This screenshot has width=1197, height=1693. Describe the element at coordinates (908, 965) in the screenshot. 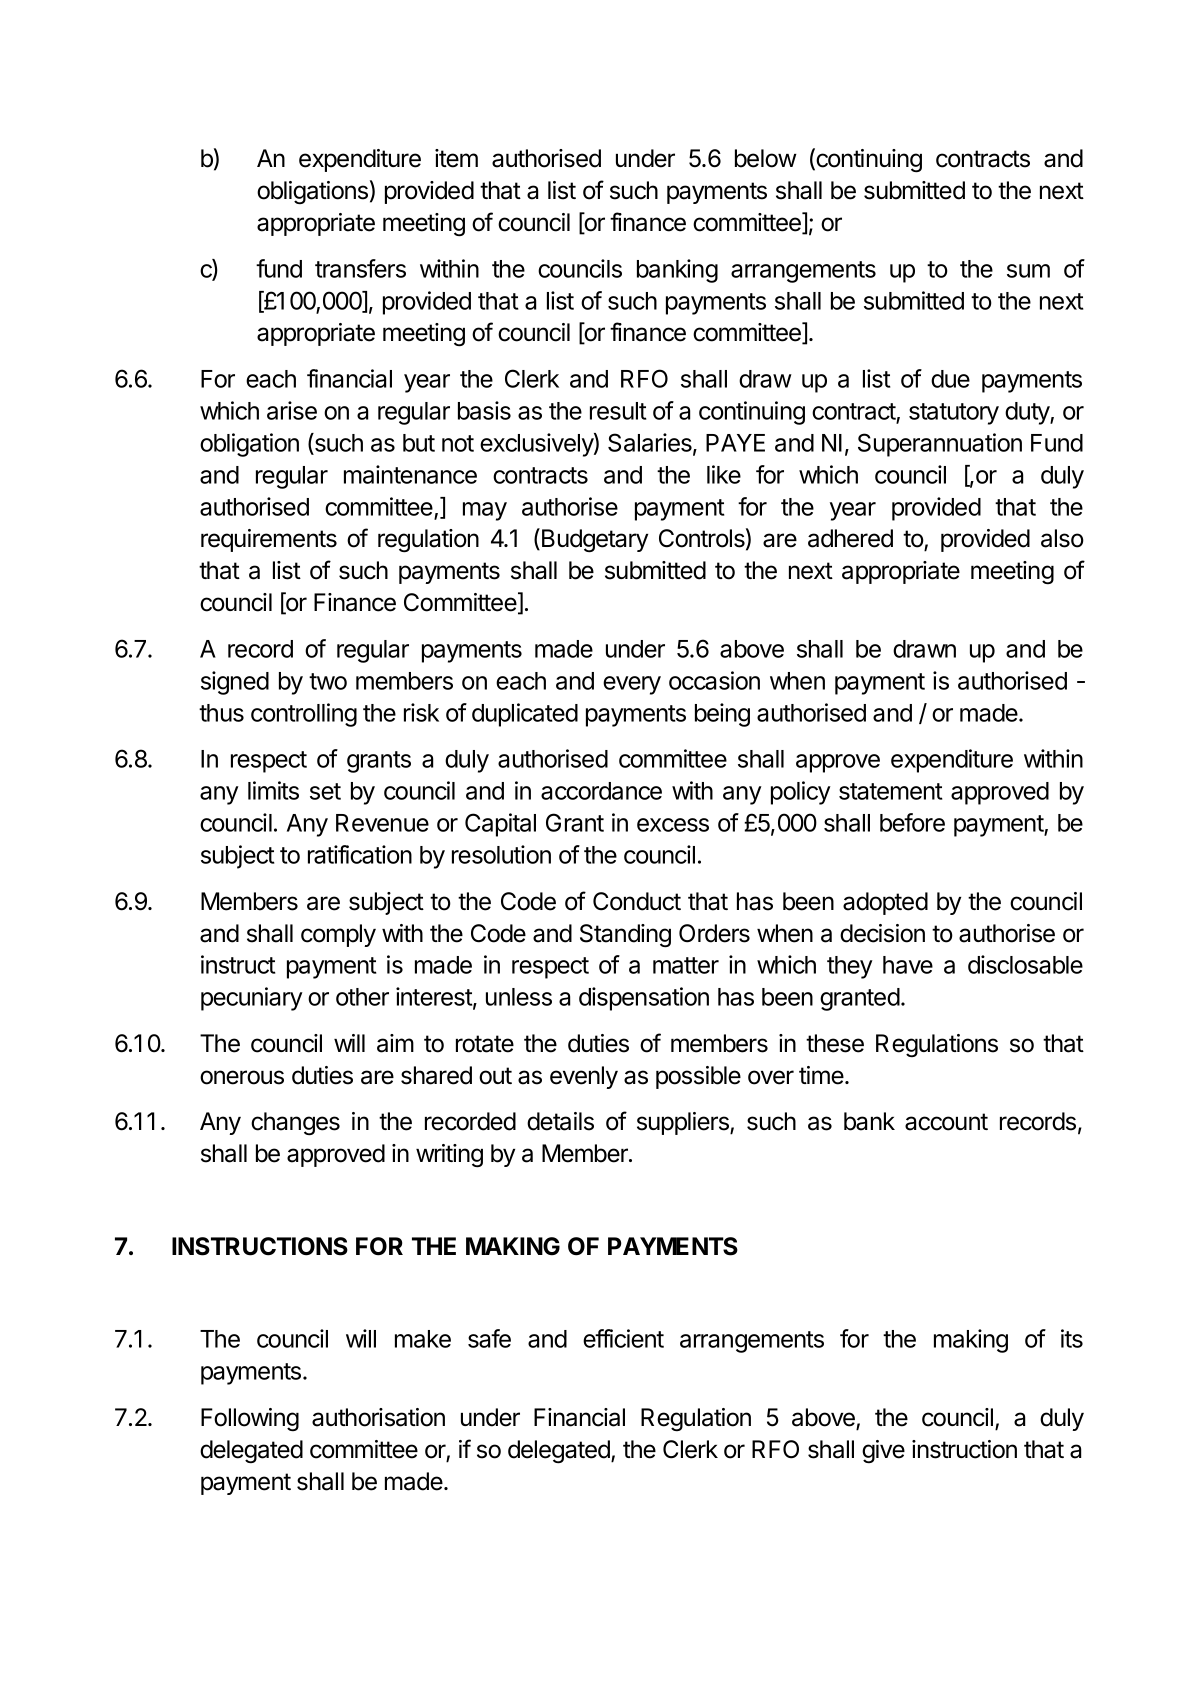

I see `have` at that location.
